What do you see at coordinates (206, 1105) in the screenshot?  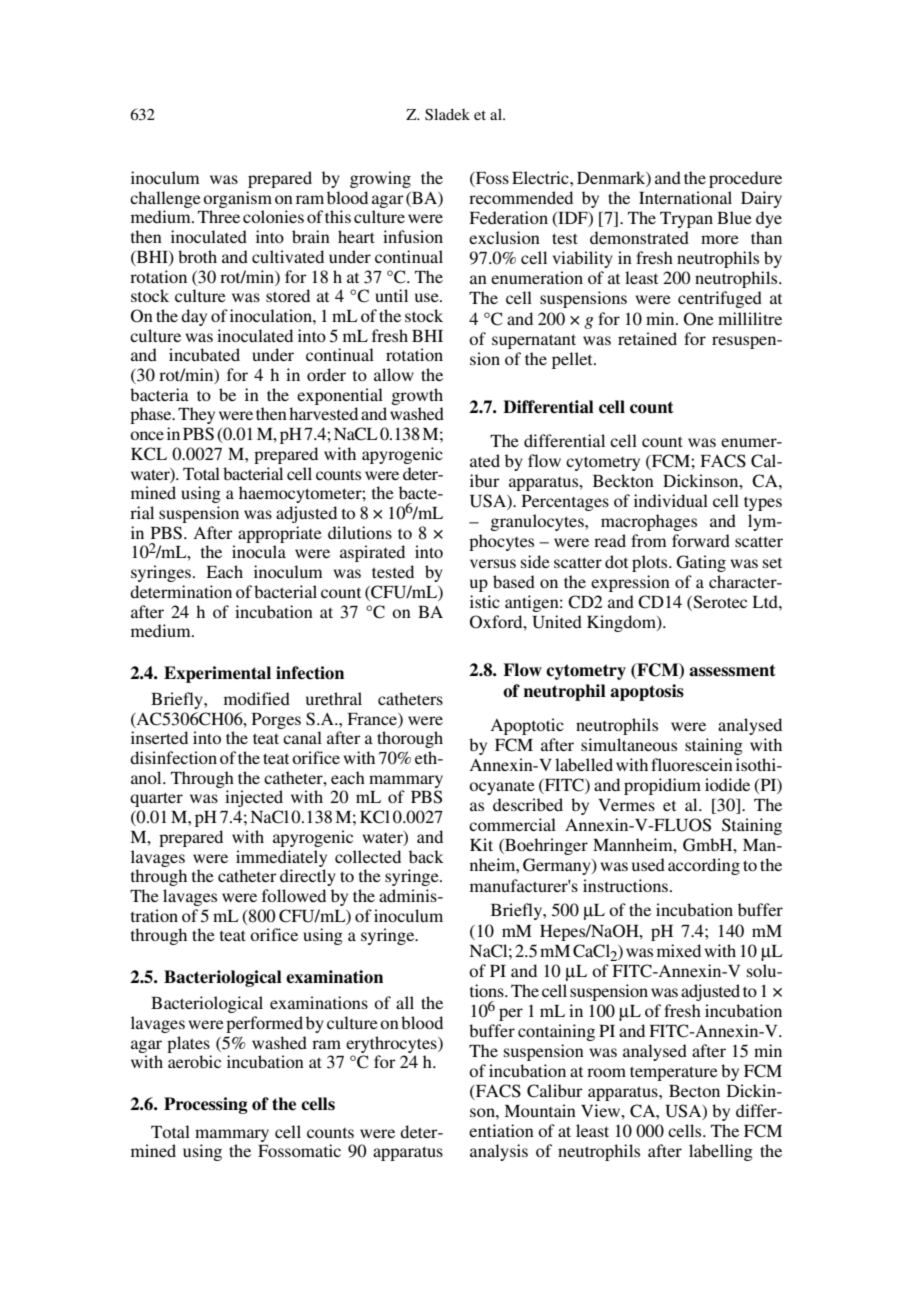 I see `Processing` at bounding box center [206, 1105].
